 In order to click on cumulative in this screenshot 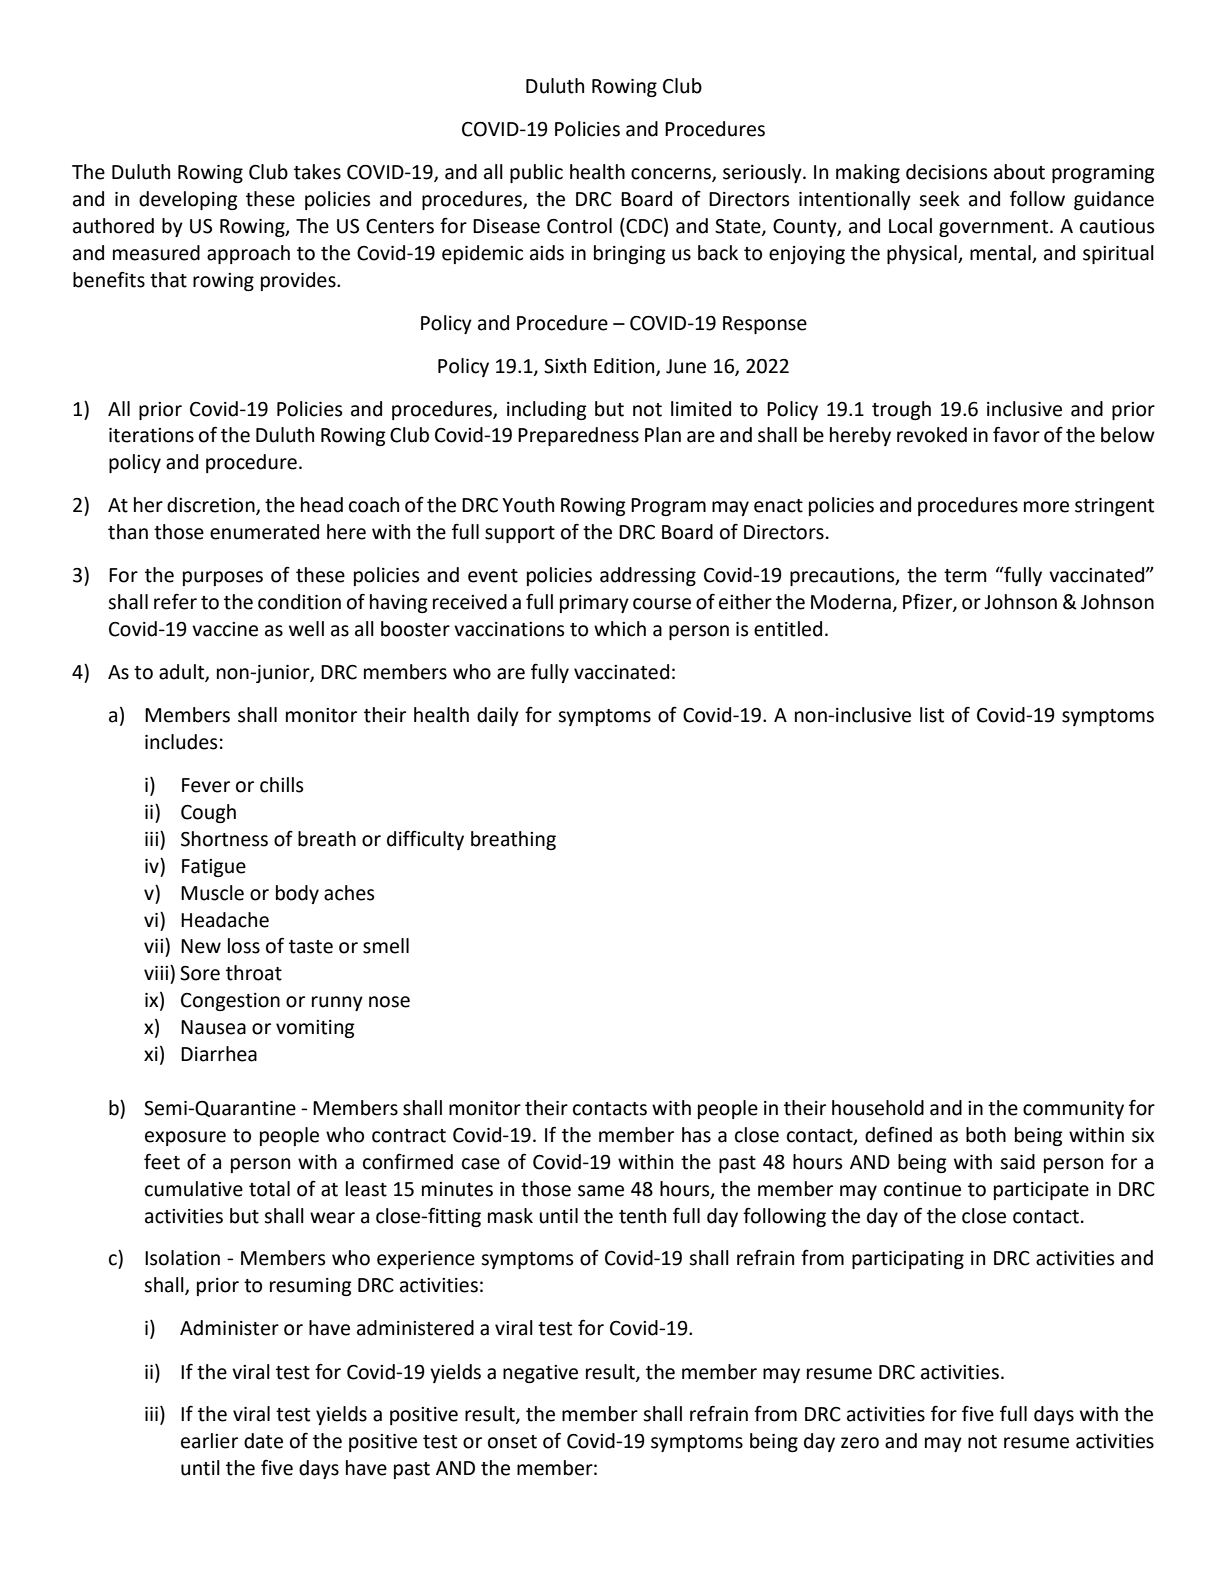, I will do `click(194, 1189)`.
